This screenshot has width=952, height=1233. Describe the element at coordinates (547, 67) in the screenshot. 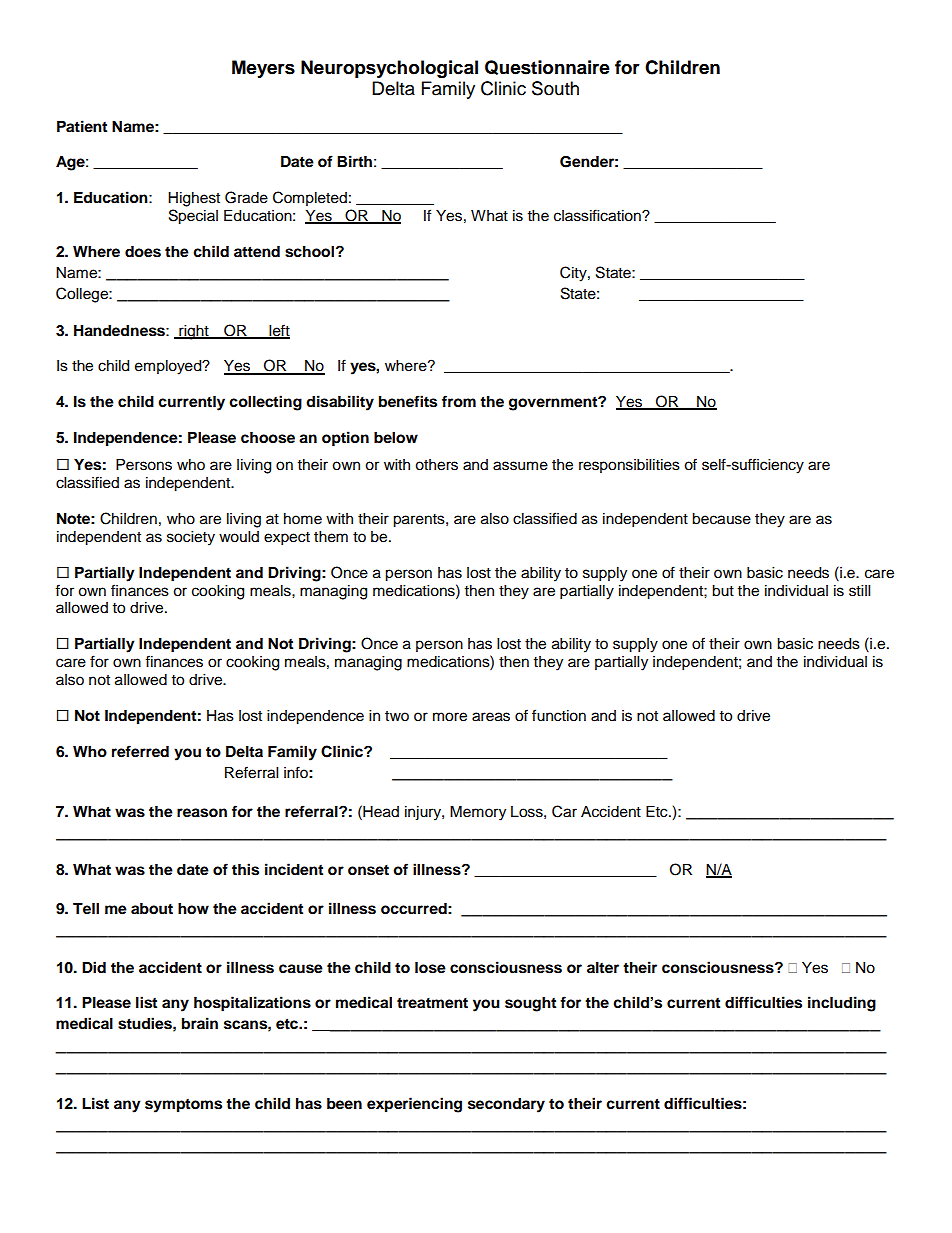

I see `Questionnaire` at that location.
